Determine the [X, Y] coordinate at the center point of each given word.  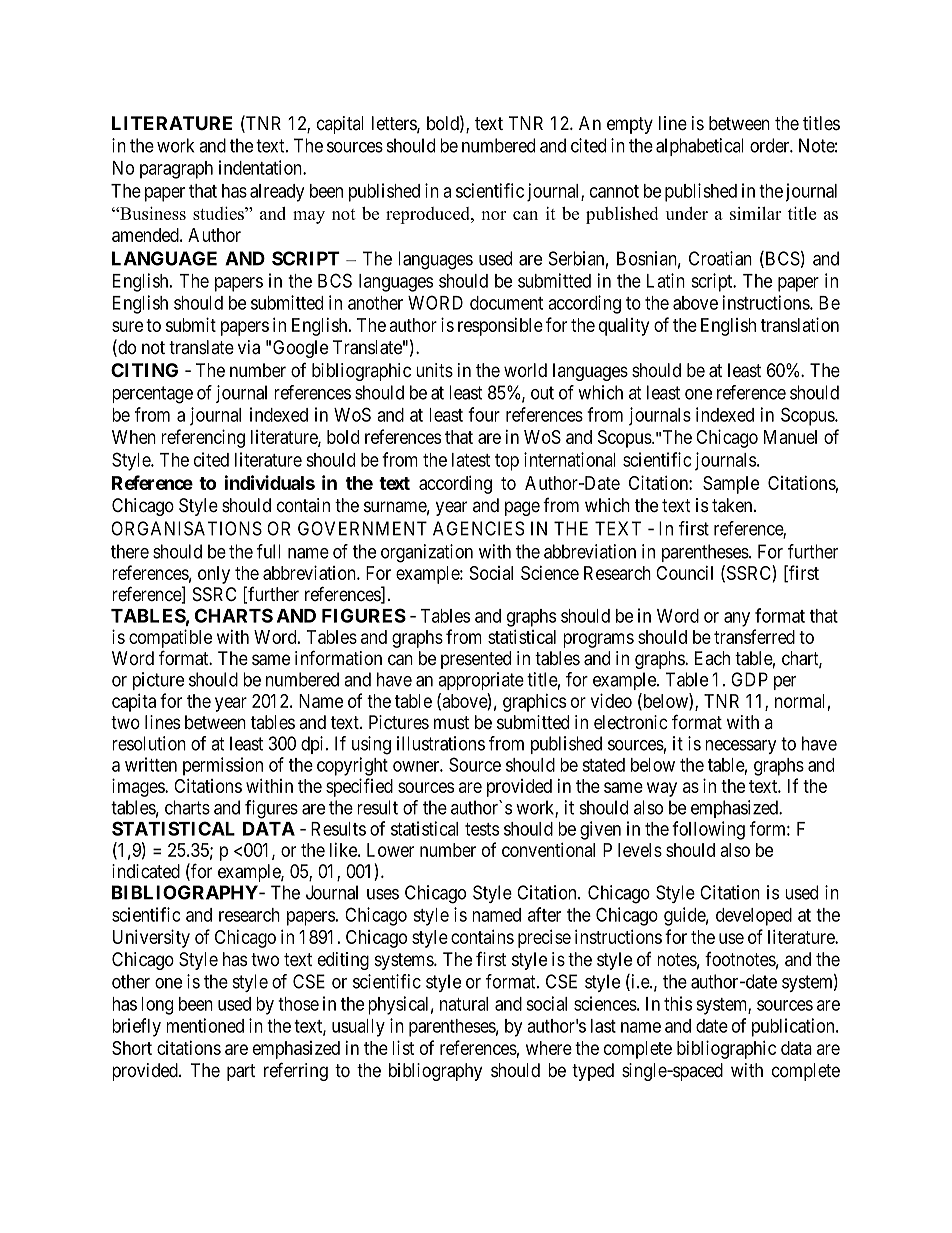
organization [427, 553]
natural [464, 1004]
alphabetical [700, 147]
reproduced [429, 215]
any [737, 619]
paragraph [176, 170]
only [214, 575]
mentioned [205, 1025]
